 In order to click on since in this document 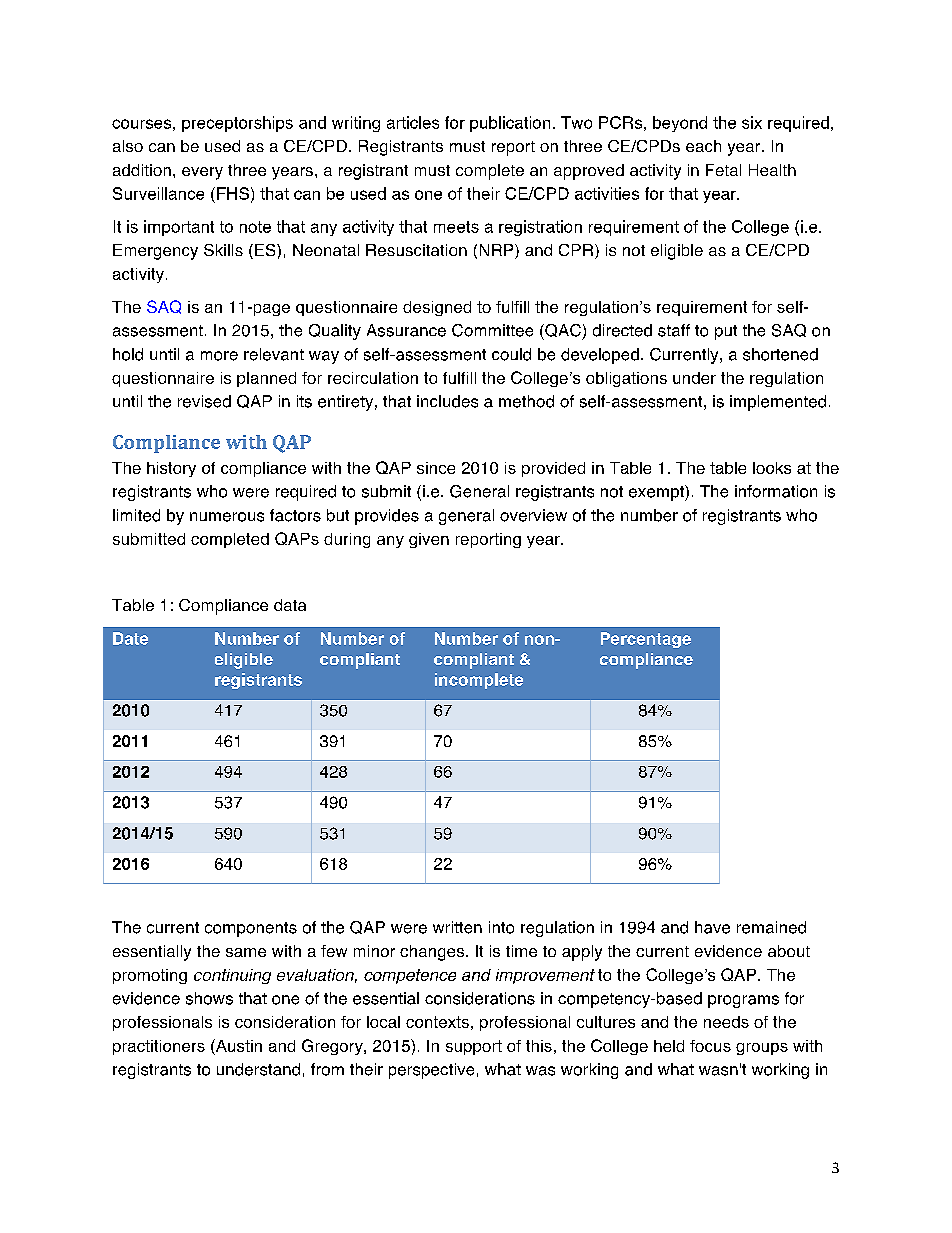, I will do `click(436, 468)`.
